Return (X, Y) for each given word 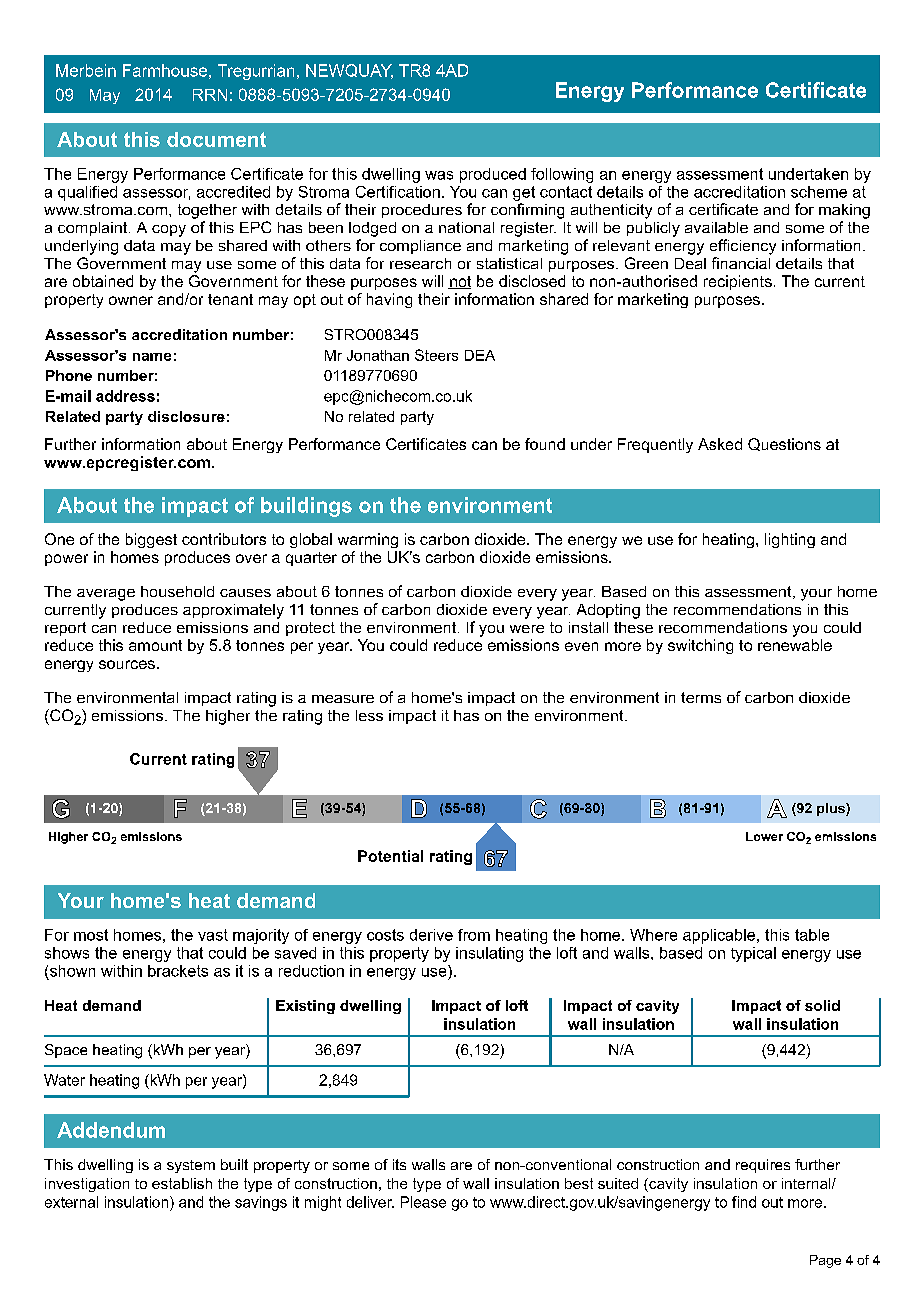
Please (423, 1202)
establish (182, 1183)
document (216, 139)
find (744, 1202)
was (439, 175)
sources (127, 664)
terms (701, 697)
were (527, 629)
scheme (819, 192)
